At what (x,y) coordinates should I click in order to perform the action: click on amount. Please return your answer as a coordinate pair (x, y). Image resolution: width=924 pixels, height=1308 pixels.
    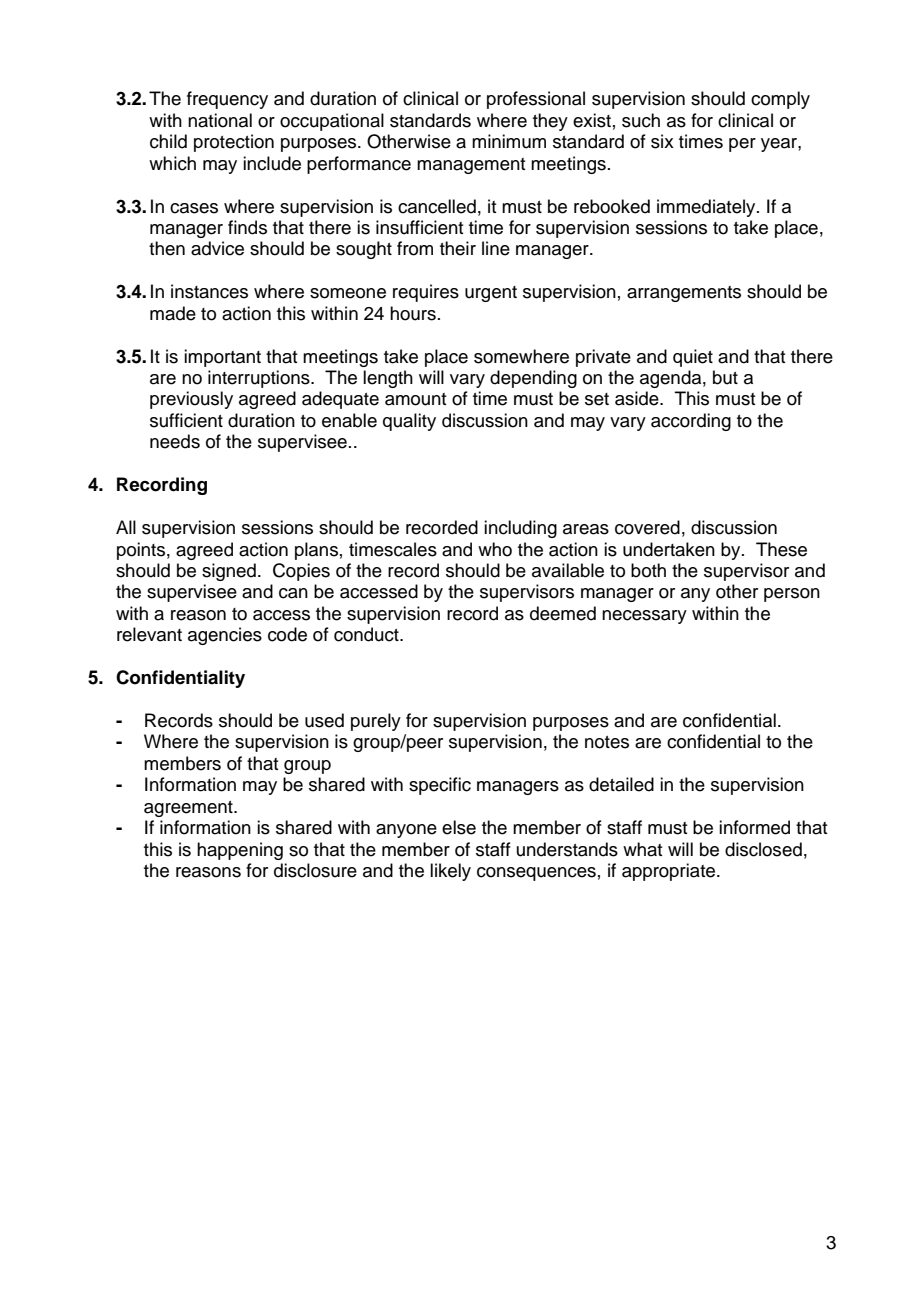
    Looking at the image, I should click on (416, 399).
